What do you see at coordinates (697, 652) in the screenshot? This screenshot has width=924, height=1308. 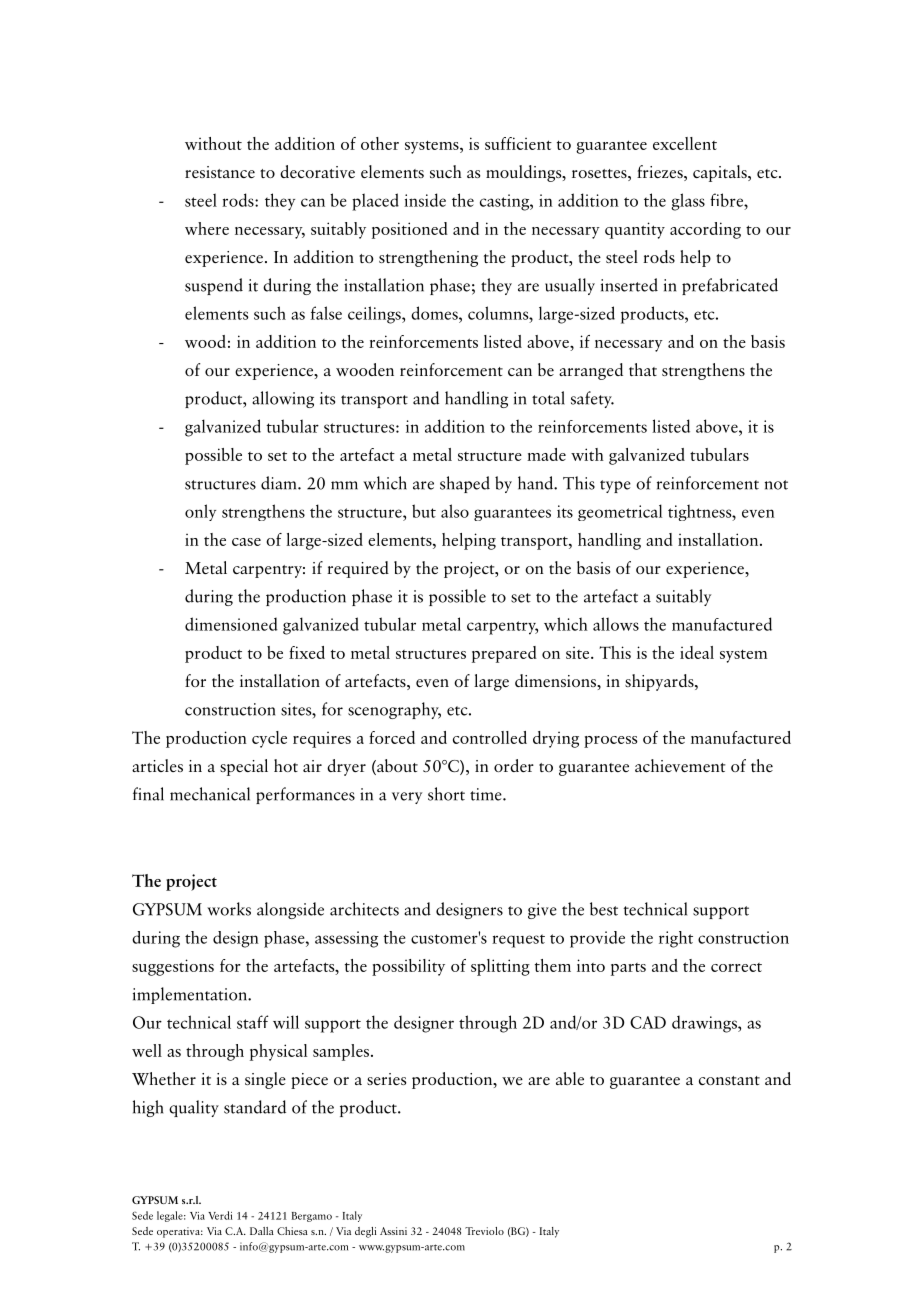 I see `ideal` at bounding box center [697, 652].
